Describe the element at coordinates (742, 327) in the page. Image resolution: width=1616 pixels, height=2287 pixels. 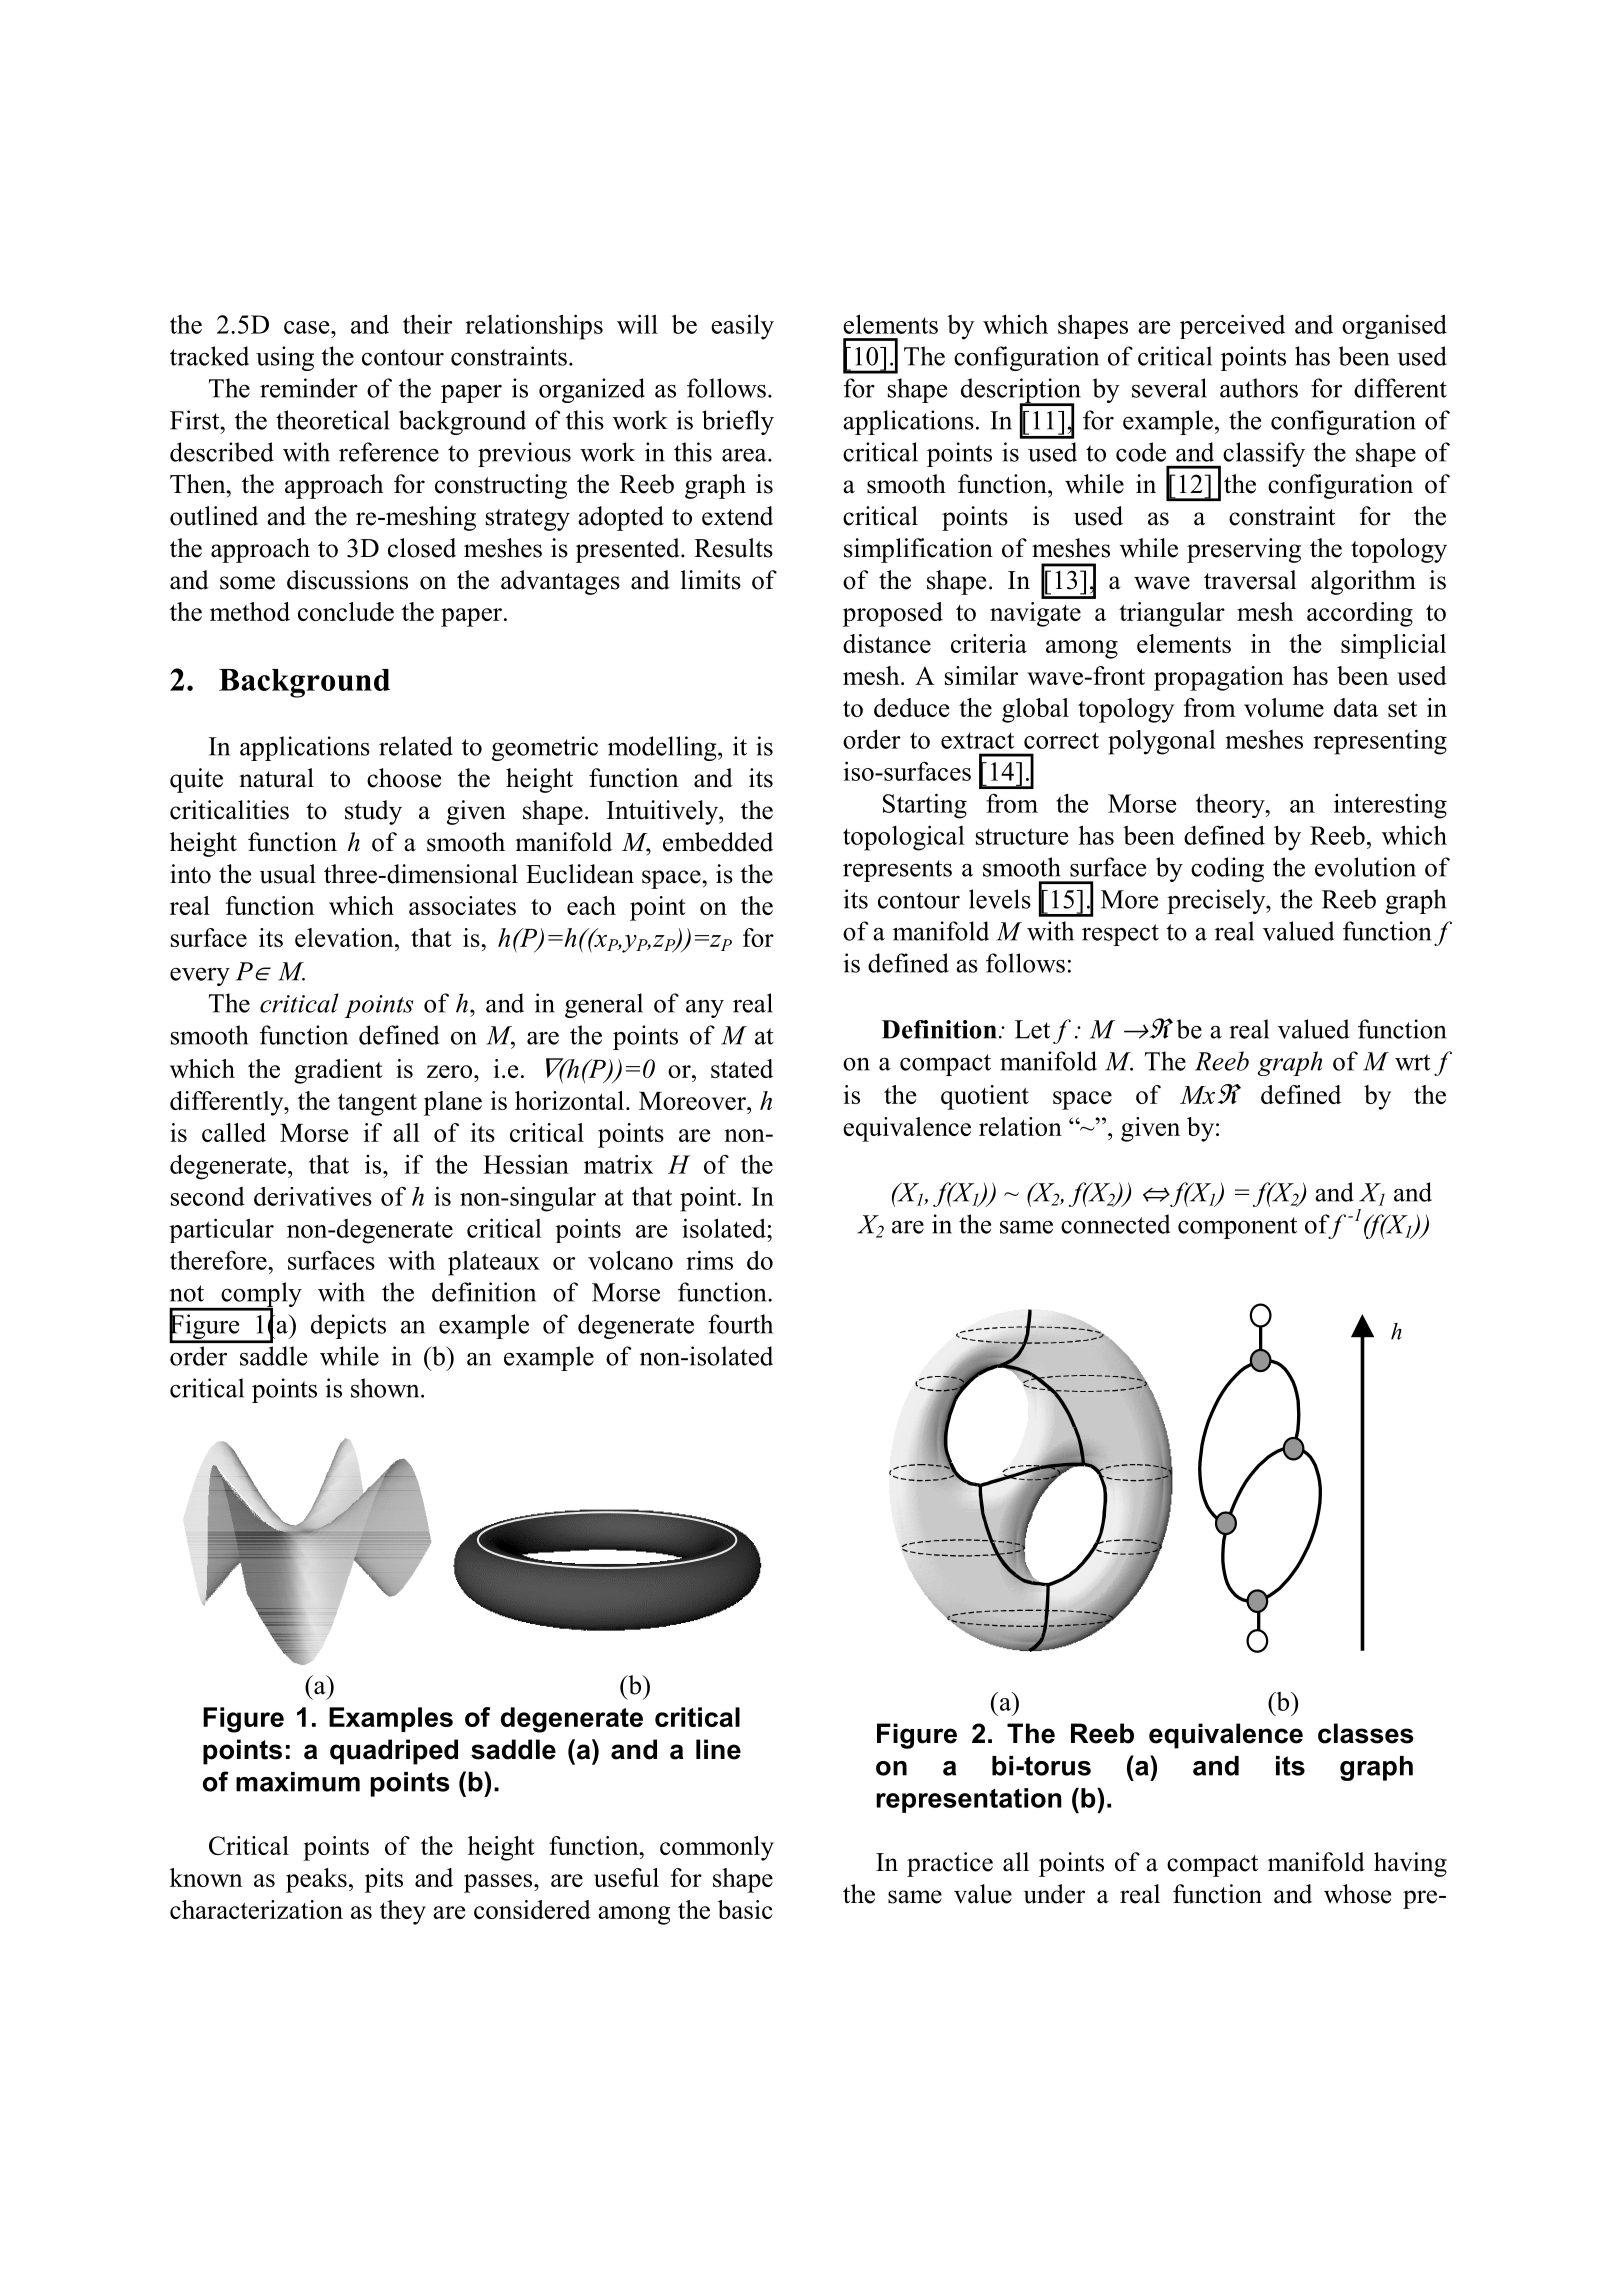
I see `easily` at that location.
